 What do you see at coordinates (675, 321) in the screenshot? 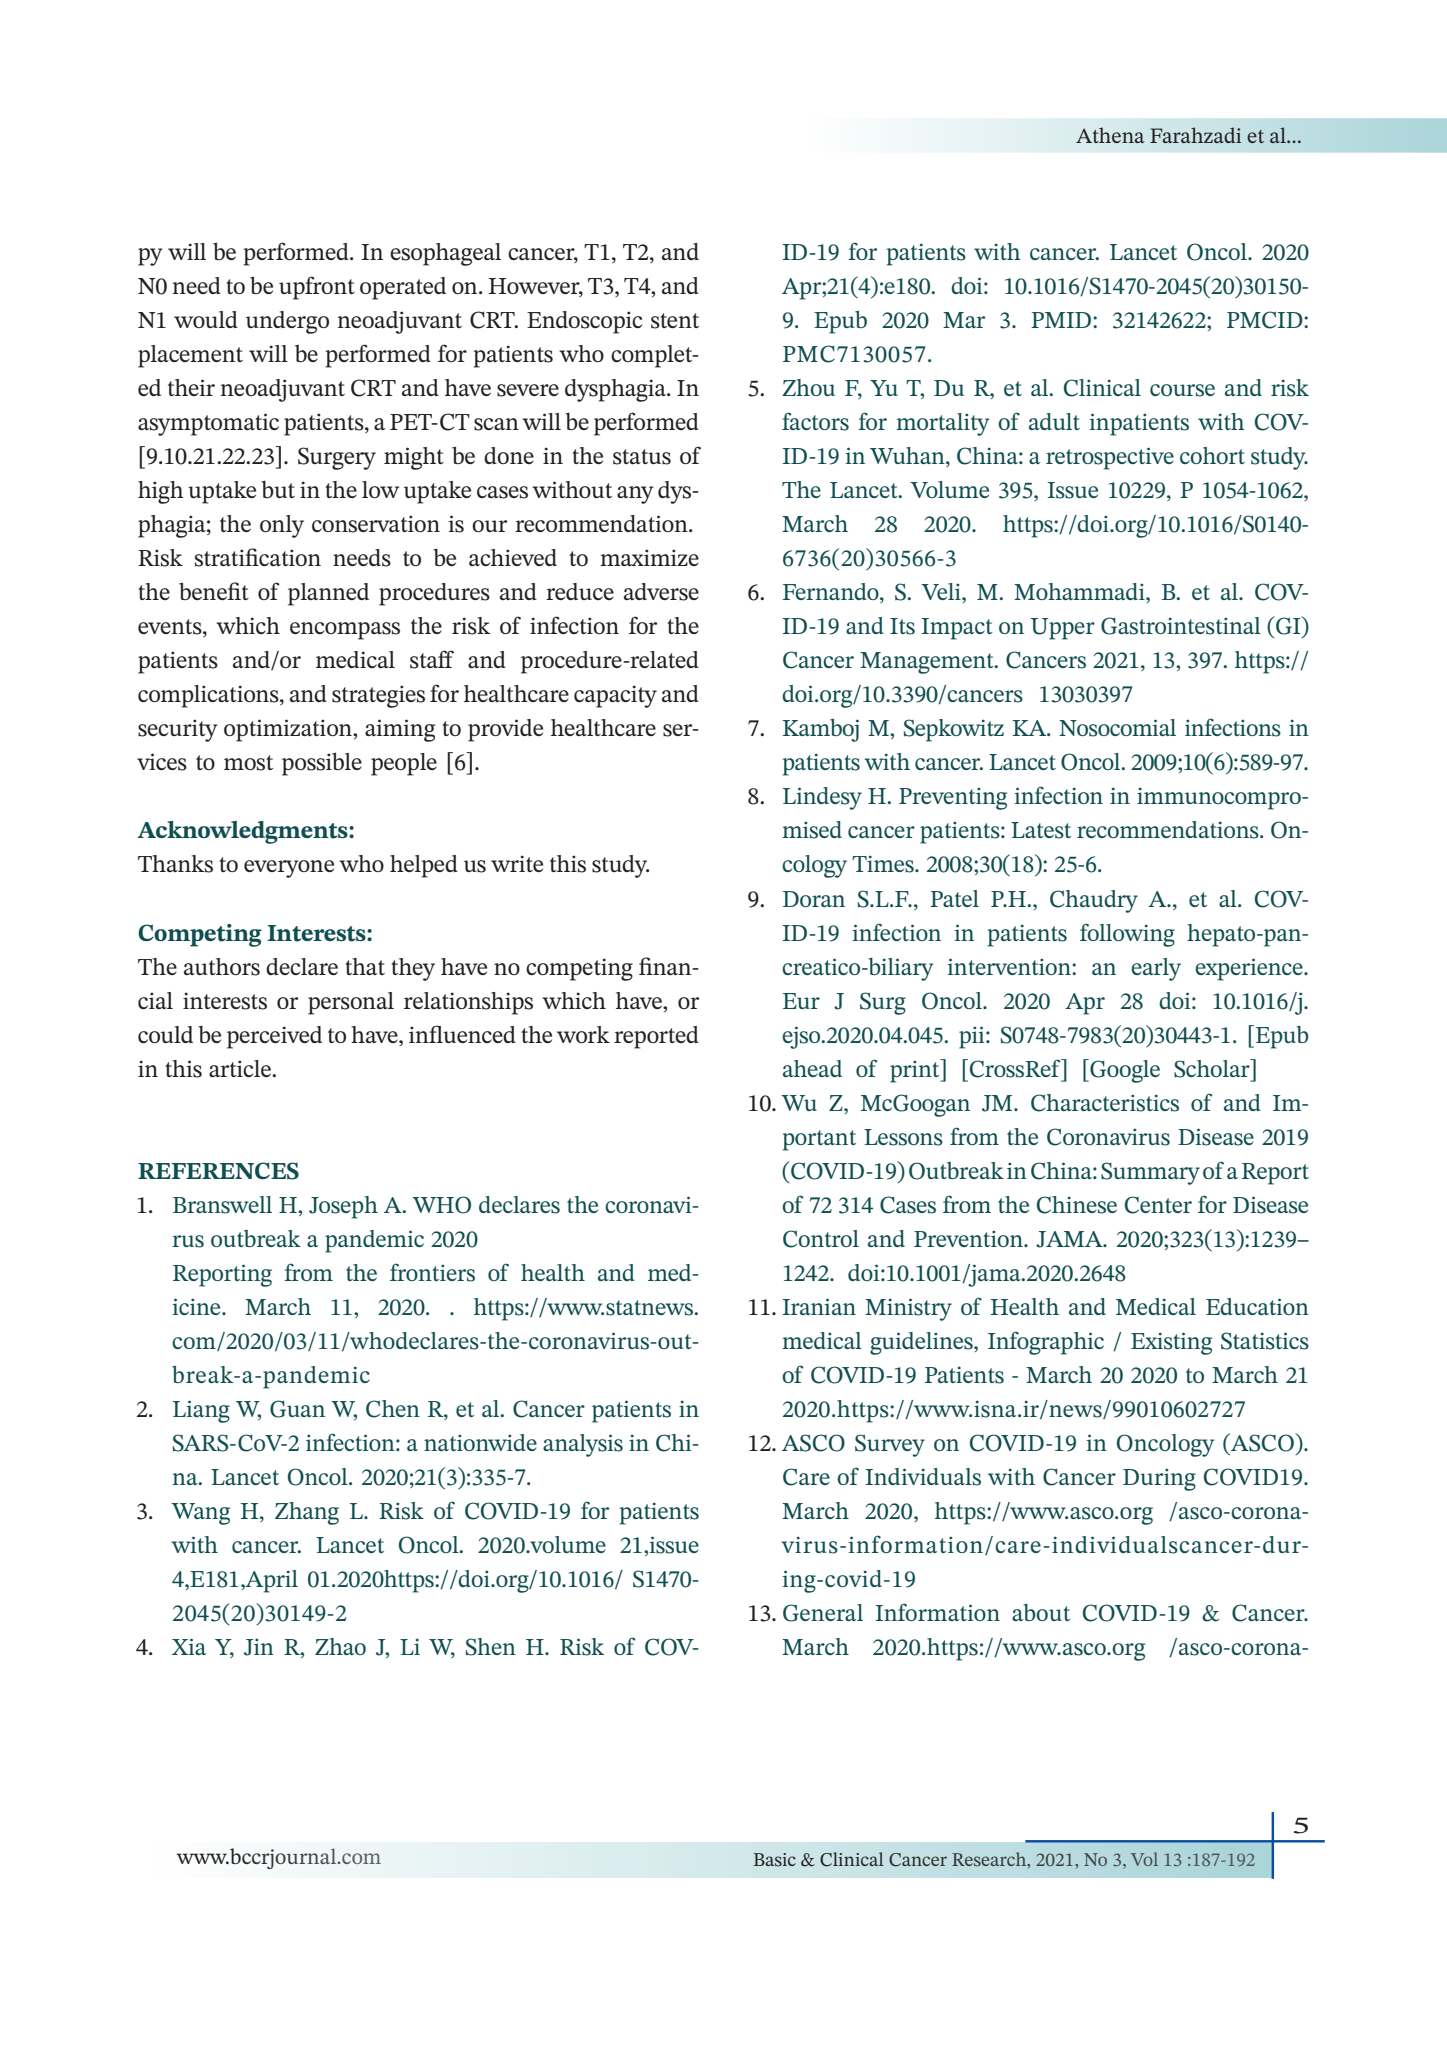
I see `stent` at bounding box center [675, 321].
